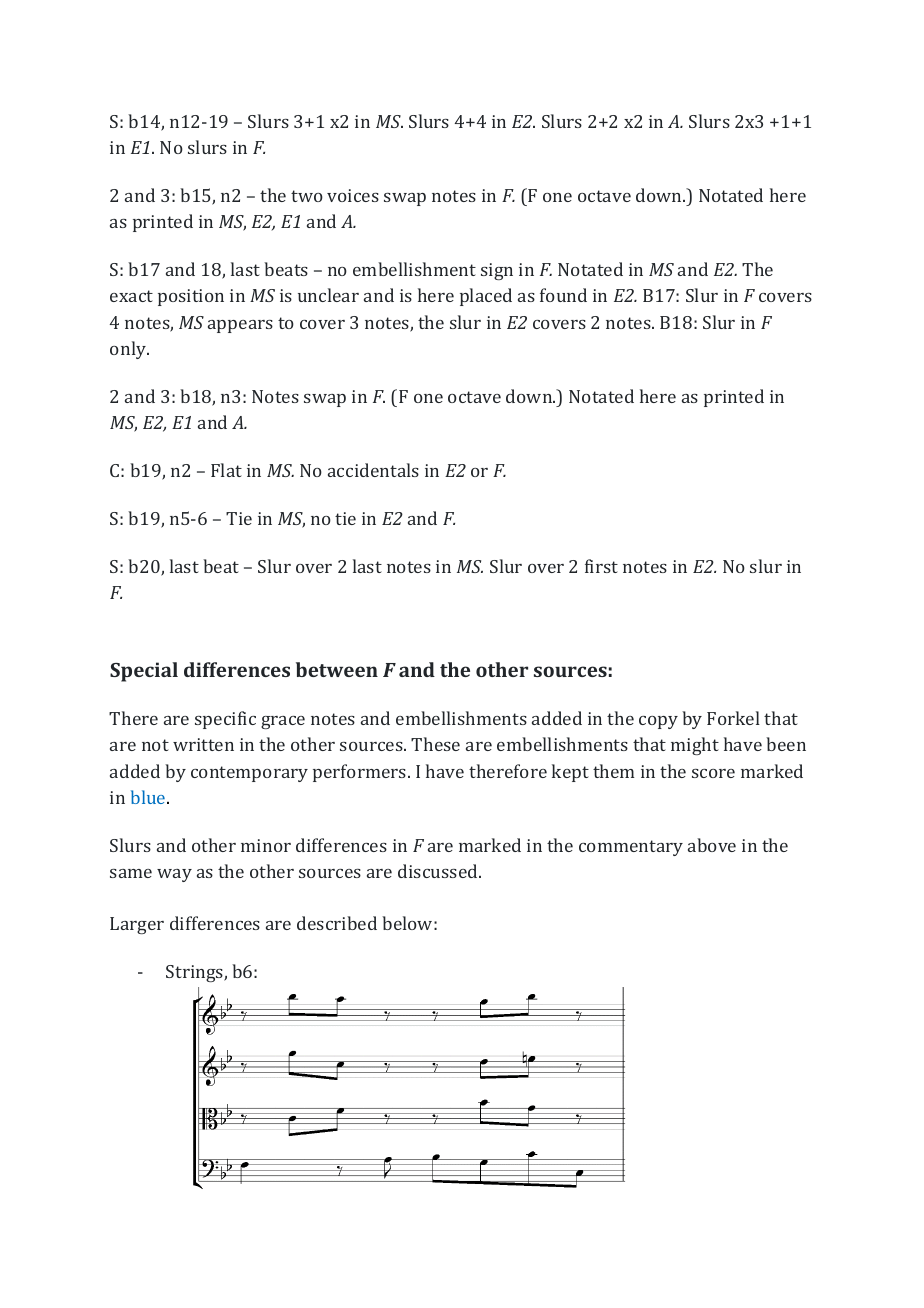 The height and width of the document is (1308, 924). I want to click on These, so click(435, 744).
